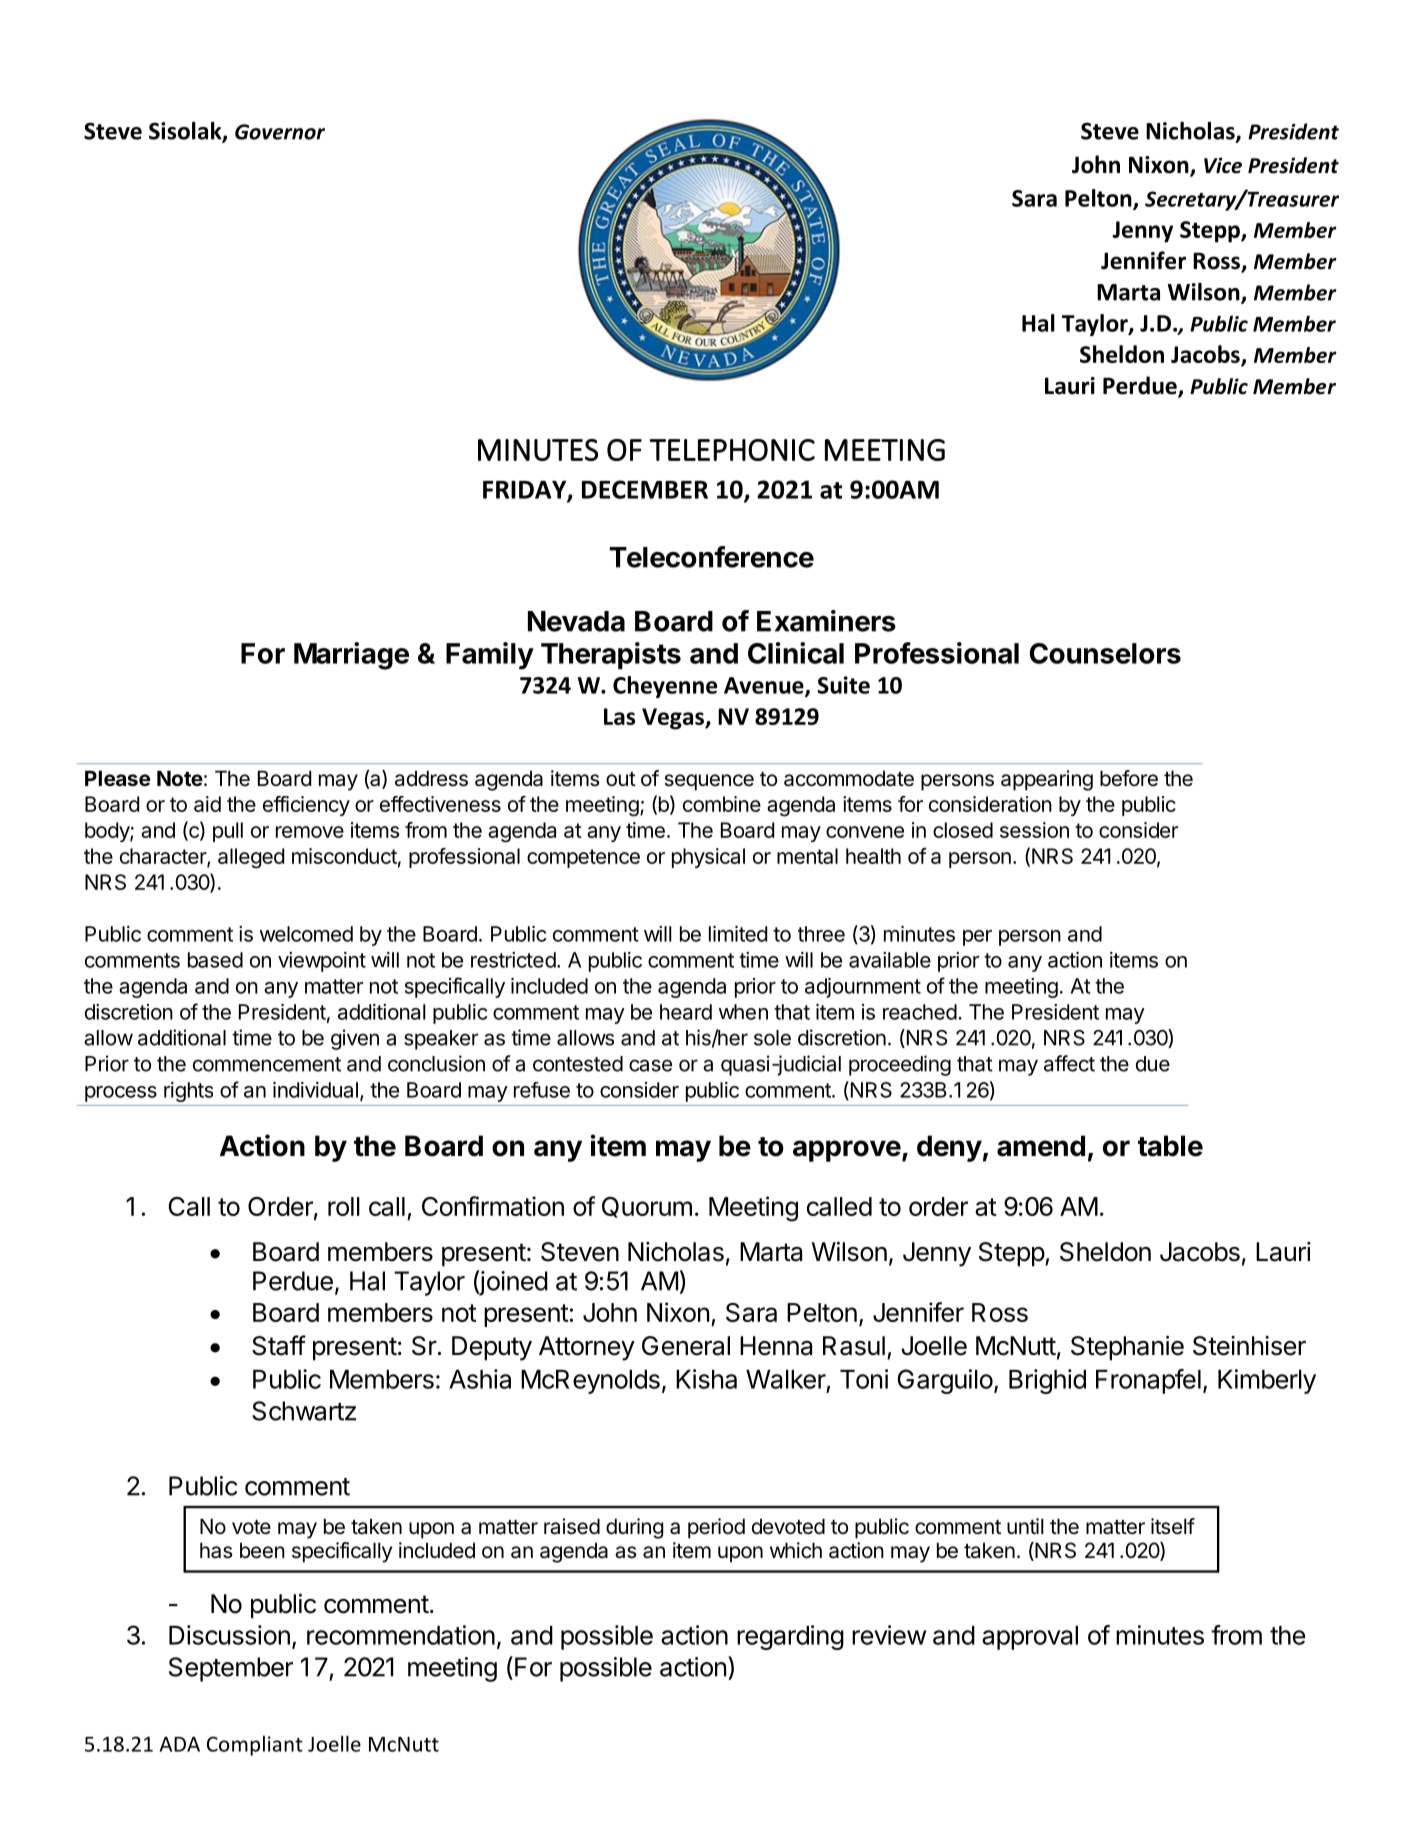  I want to click on Stephanie, so click(1127, 1348).
